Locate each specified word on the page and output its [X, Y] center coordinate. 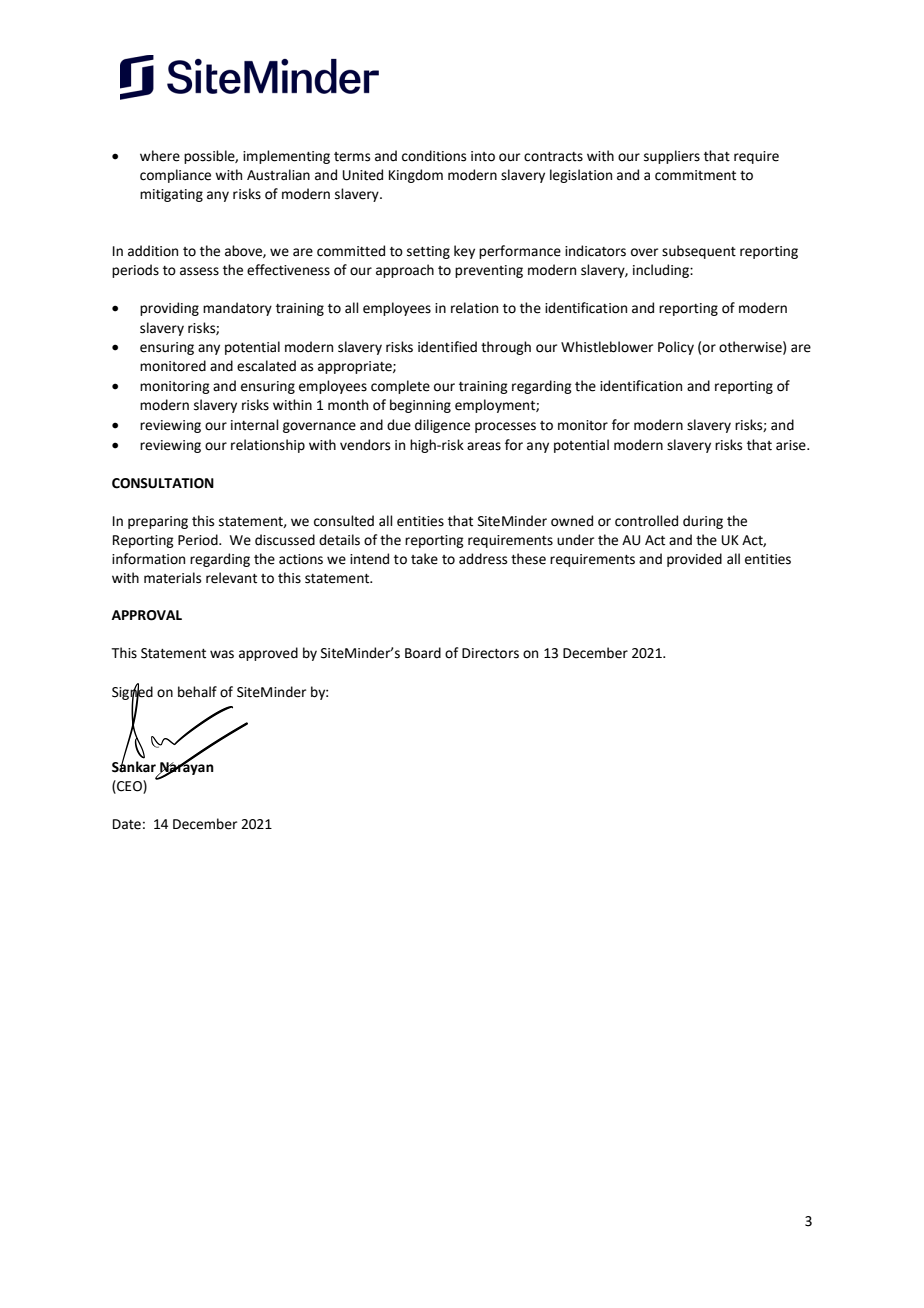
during [703, 522]
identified [447, 347]
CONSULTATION [163, 483]
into [483, 156]
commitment [695, 175]
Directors [490, 653]
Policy [676, 348]
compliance [175, 176]
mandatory [237, 309]
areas [484, 446]
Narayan [186, 768]
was [222, 654]
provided [694, 560]
